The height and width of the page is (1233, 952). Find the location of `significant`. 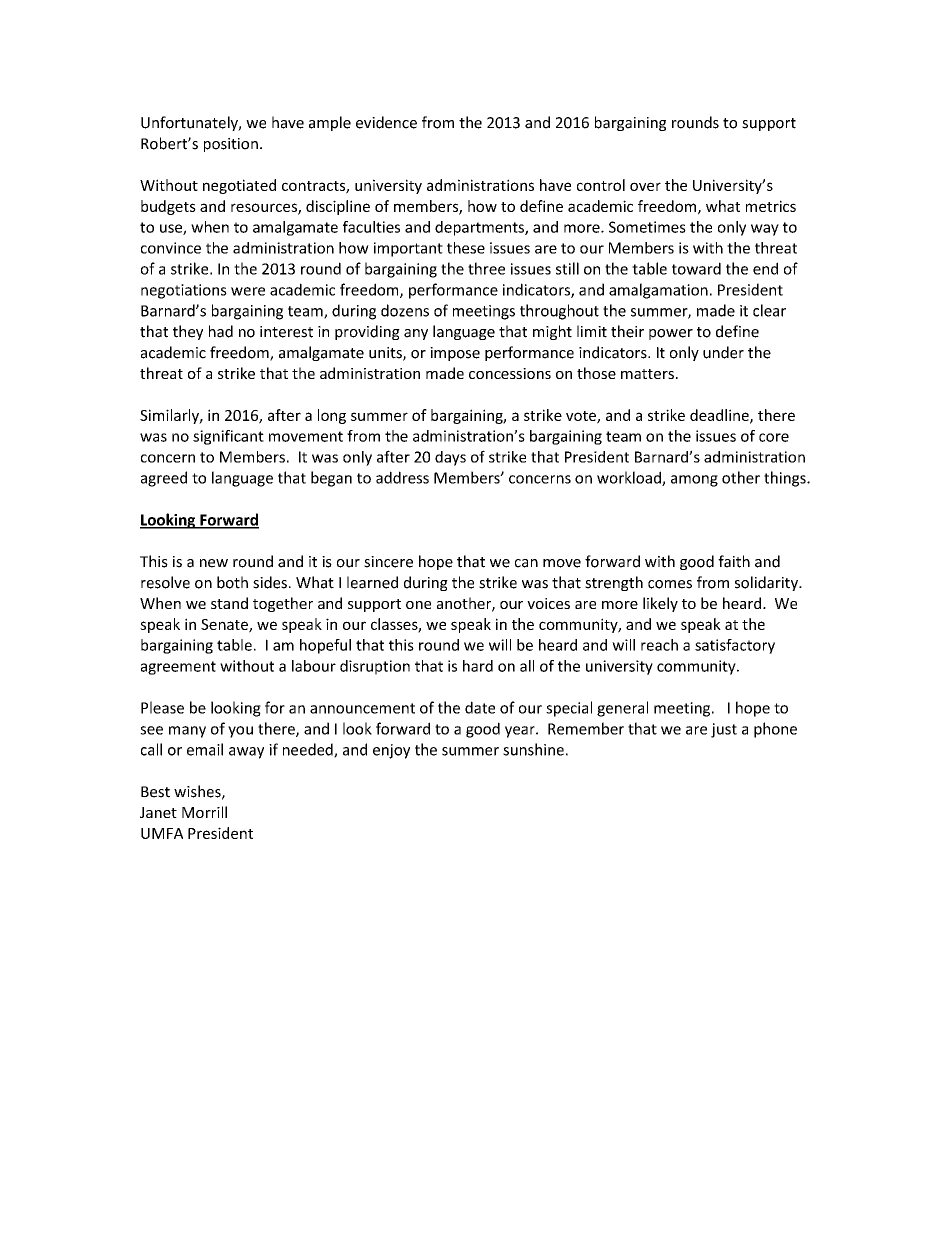

significant is located at coordinates (228, 437).
